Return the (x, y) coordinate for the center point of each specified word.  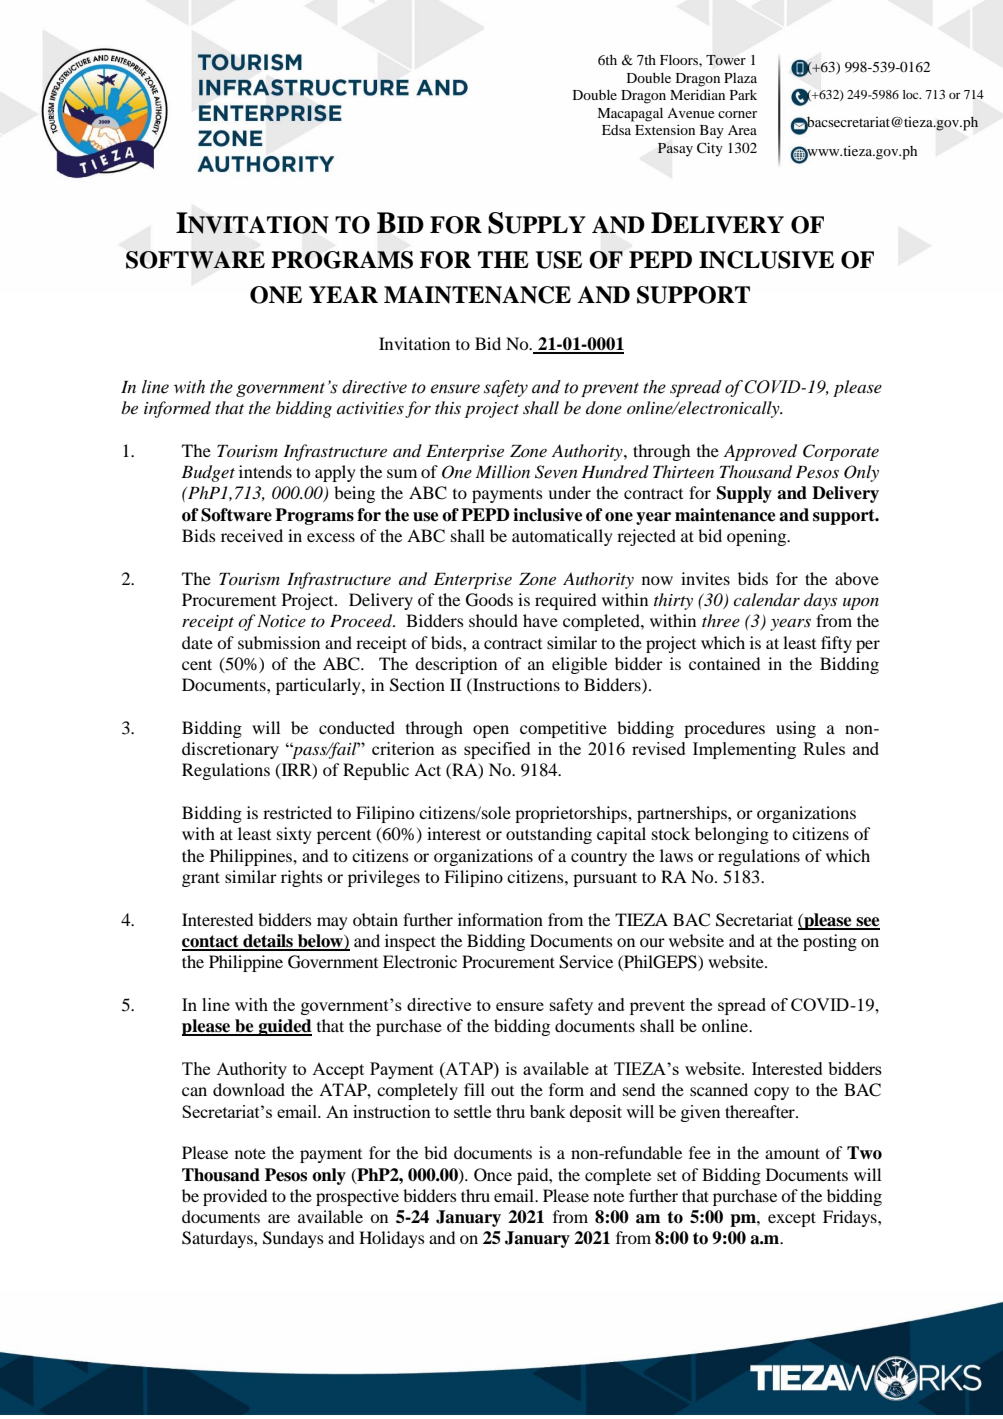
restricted (297, 812)
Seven (556, 472)
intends (265, 471)
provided (235, 1197)
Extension (665, 129)
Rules (824, 748)
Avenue (690, 113)
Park (743, 95)
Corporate (841, 452)
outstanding (549, 835)
